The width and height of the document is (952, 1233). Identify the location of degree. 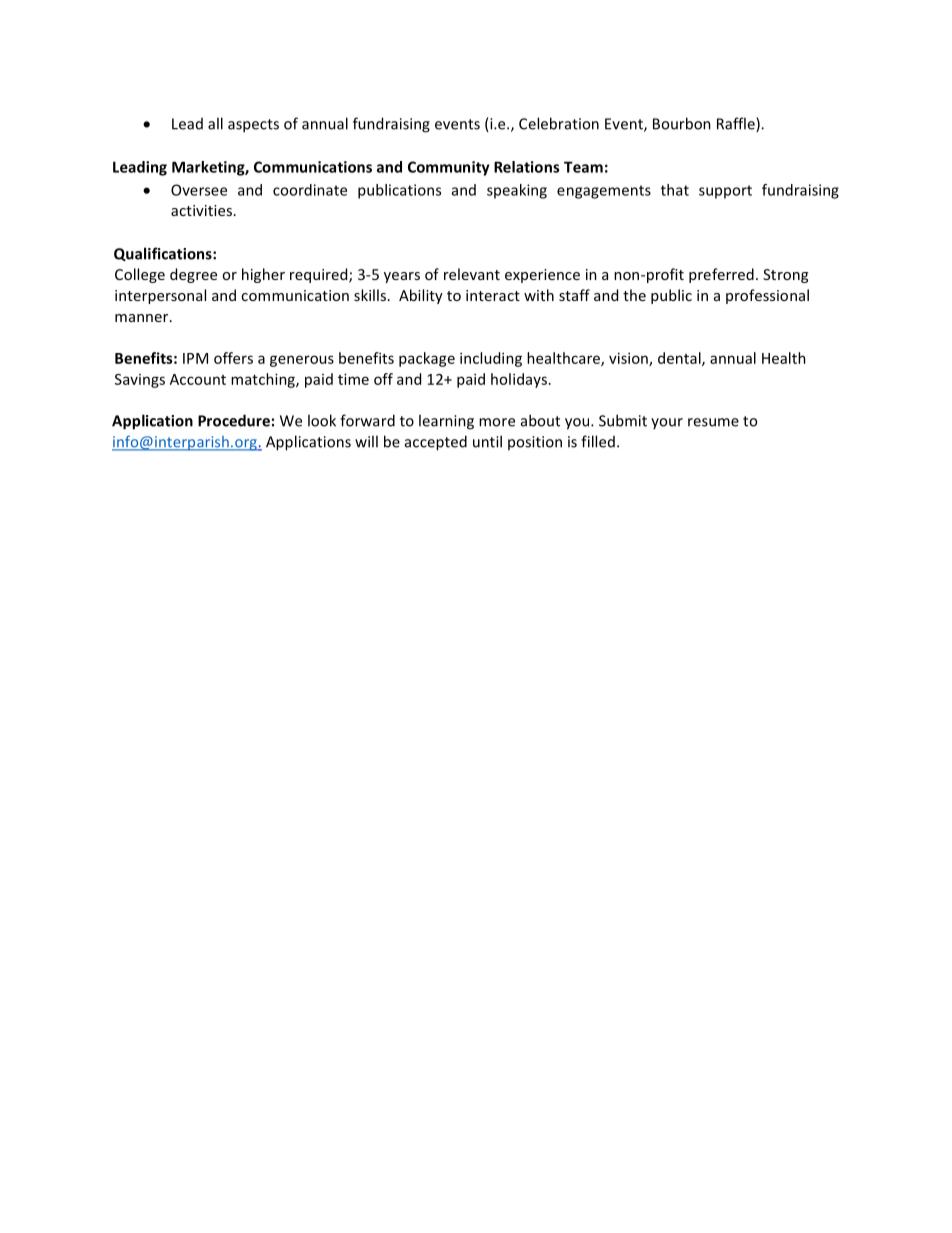
(193, 275).
